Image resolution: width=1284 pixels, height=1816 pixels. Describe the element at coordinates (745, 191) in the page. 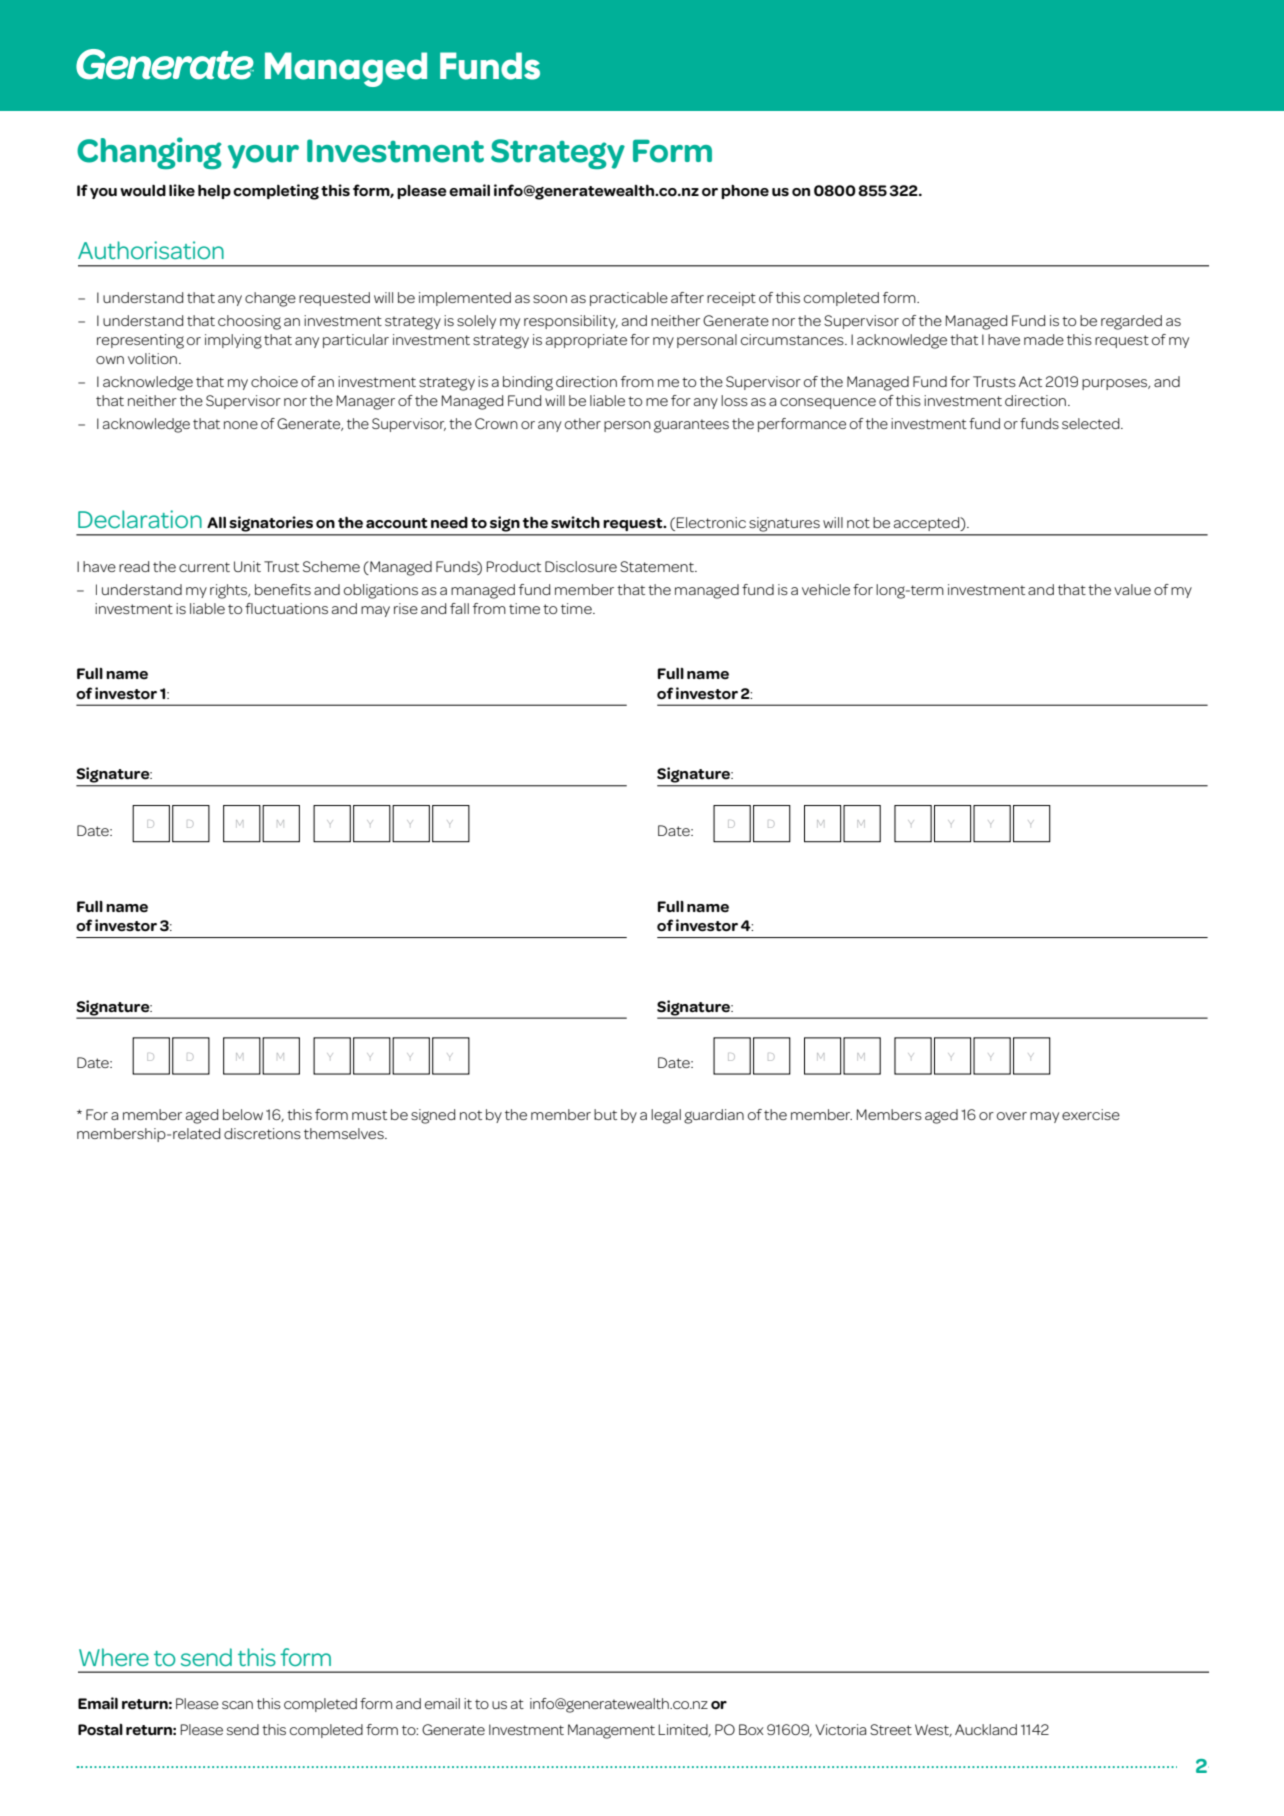

I see `phone` at that location.
